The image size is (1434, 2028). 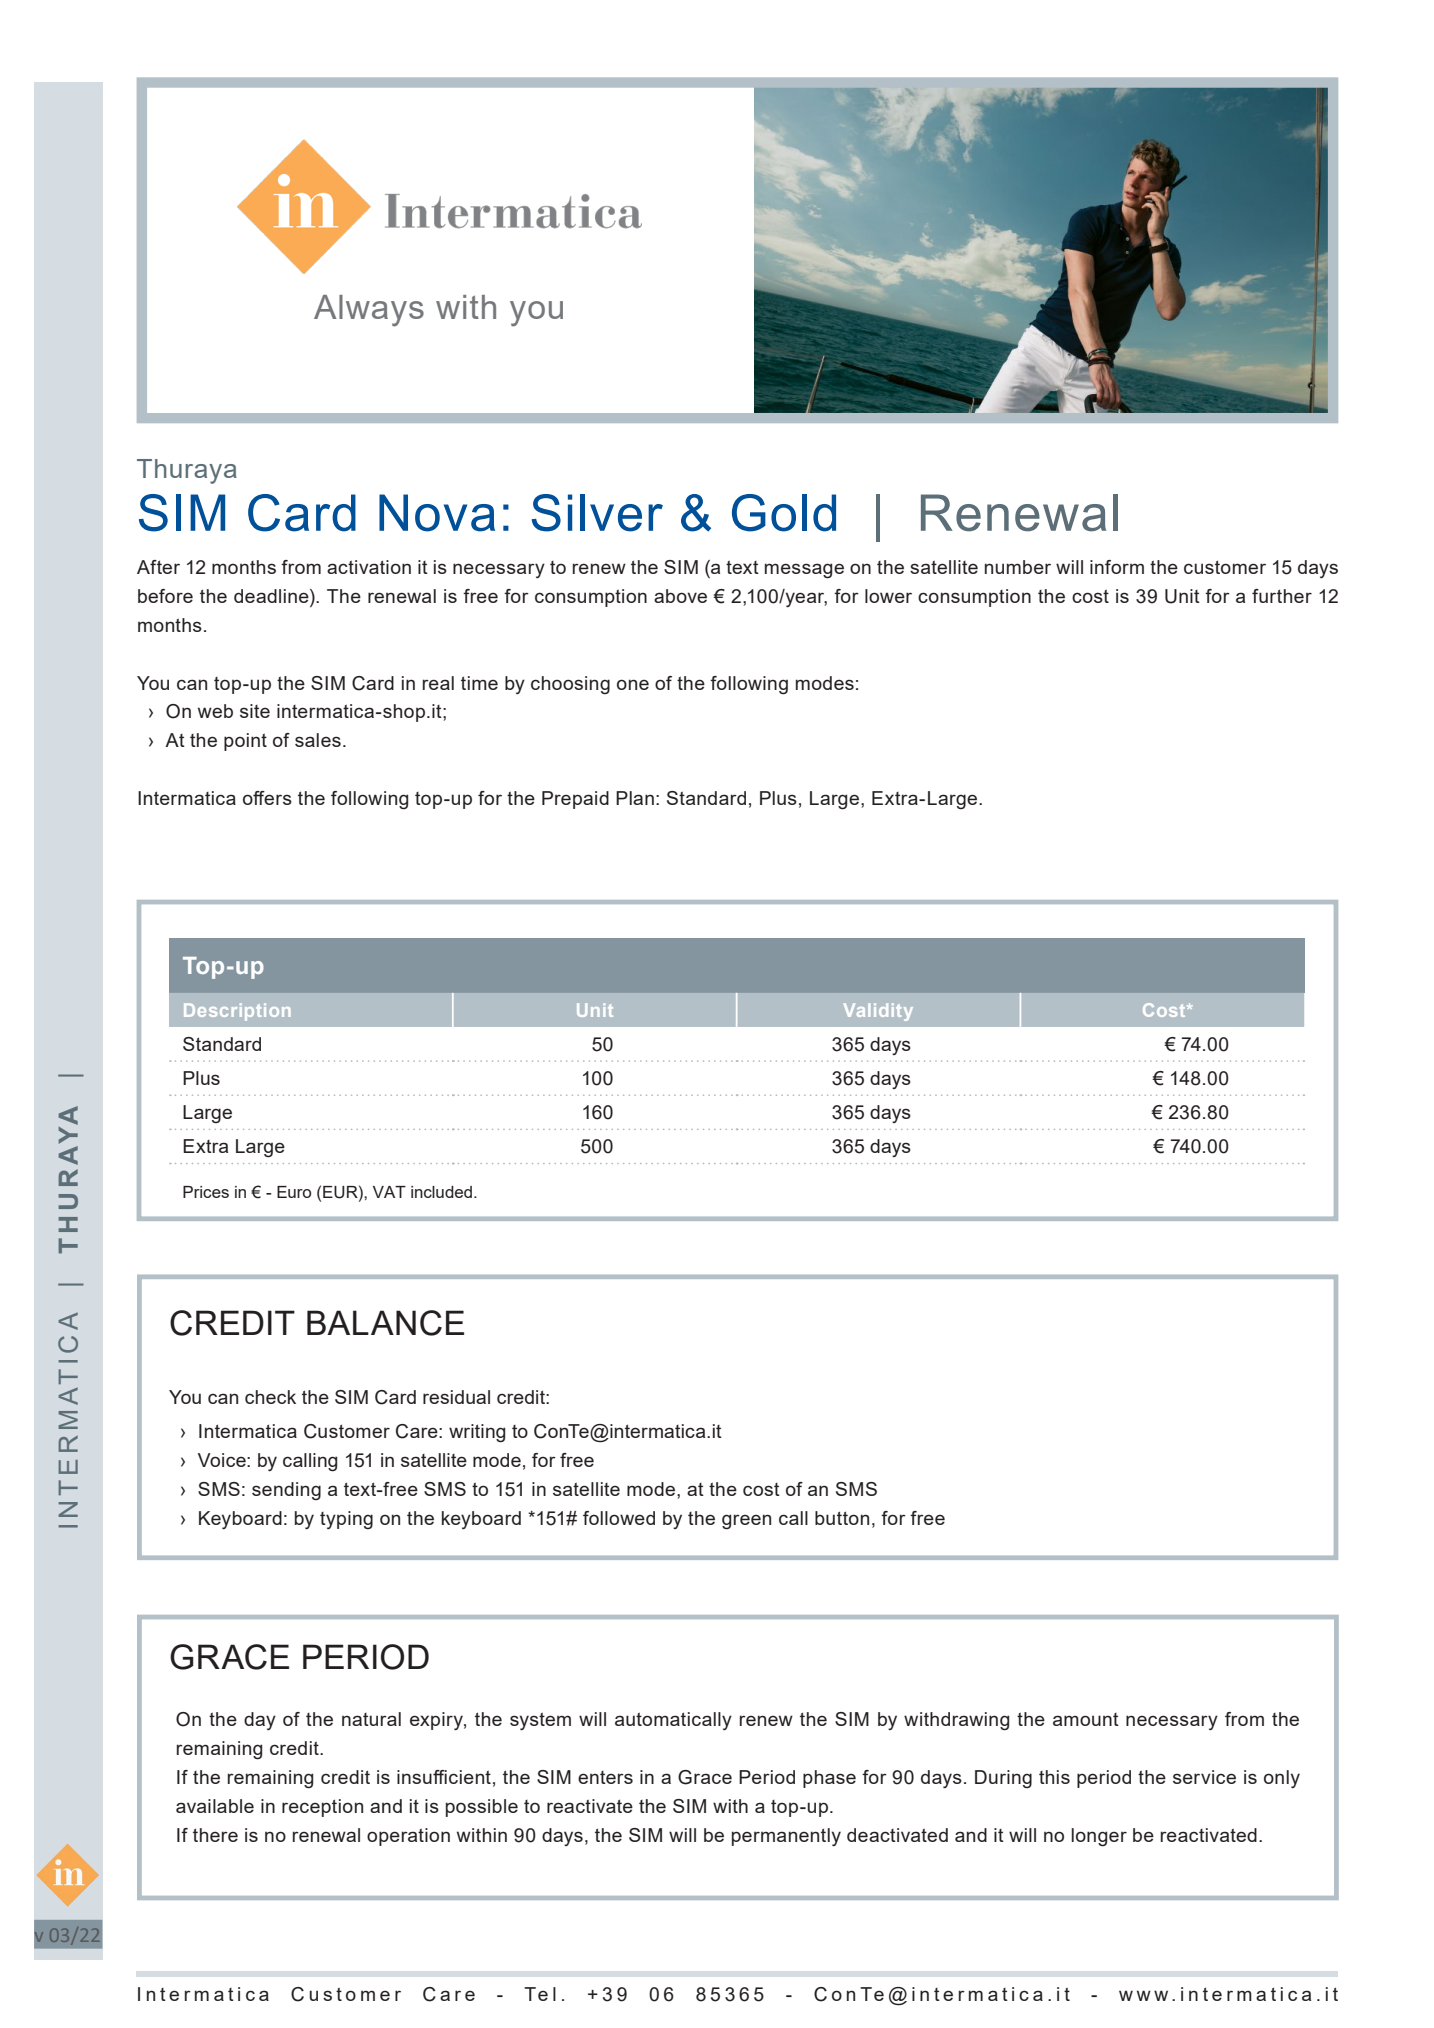 What do you see at coordinates (322, 1808) in the image?
I see `reception` at bounding box center [322, 1808].
